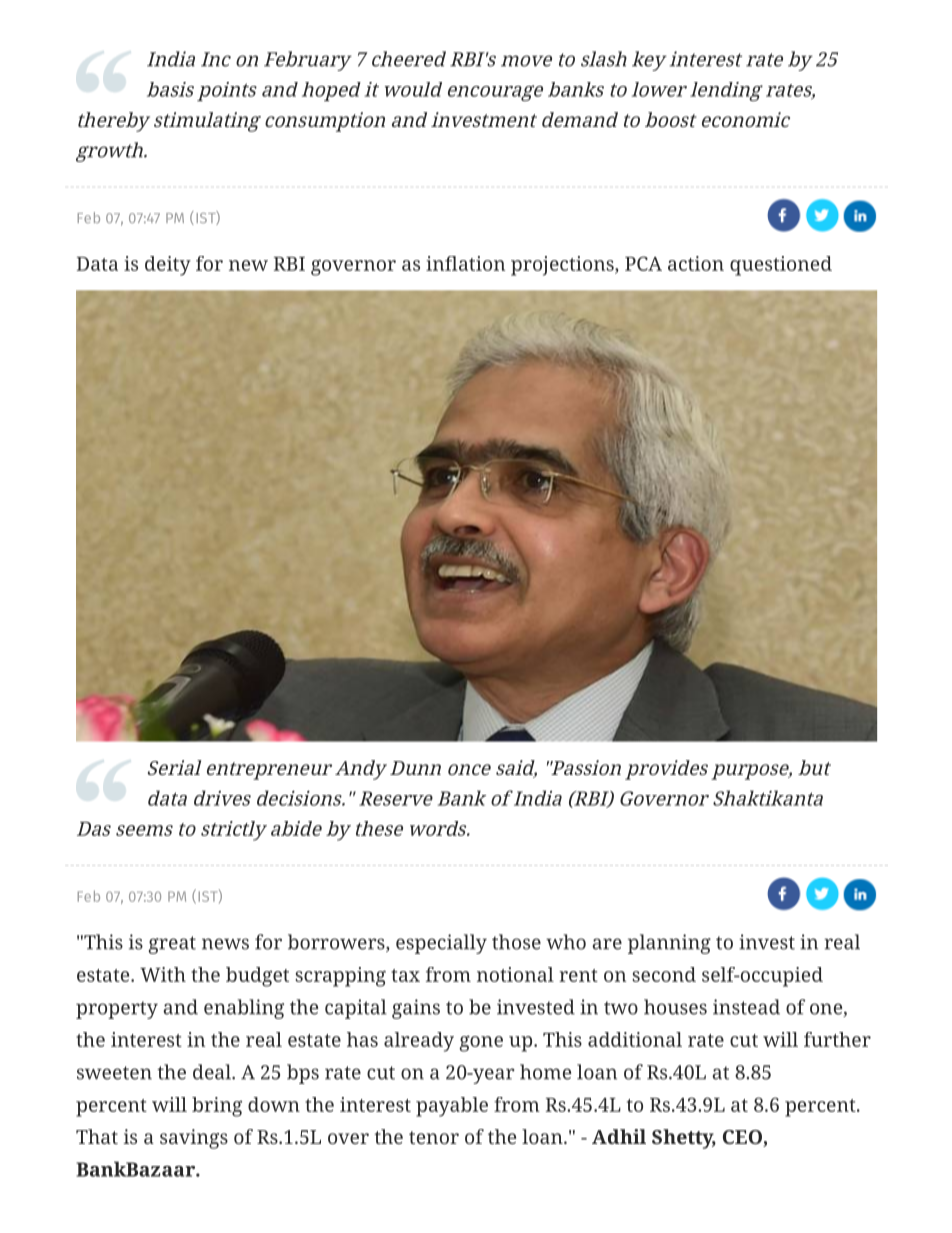 This document has width=952, height=1233. What do you see at coordinates (607, 944) in the document?
I see `are` at bounding box center [607, 944].
